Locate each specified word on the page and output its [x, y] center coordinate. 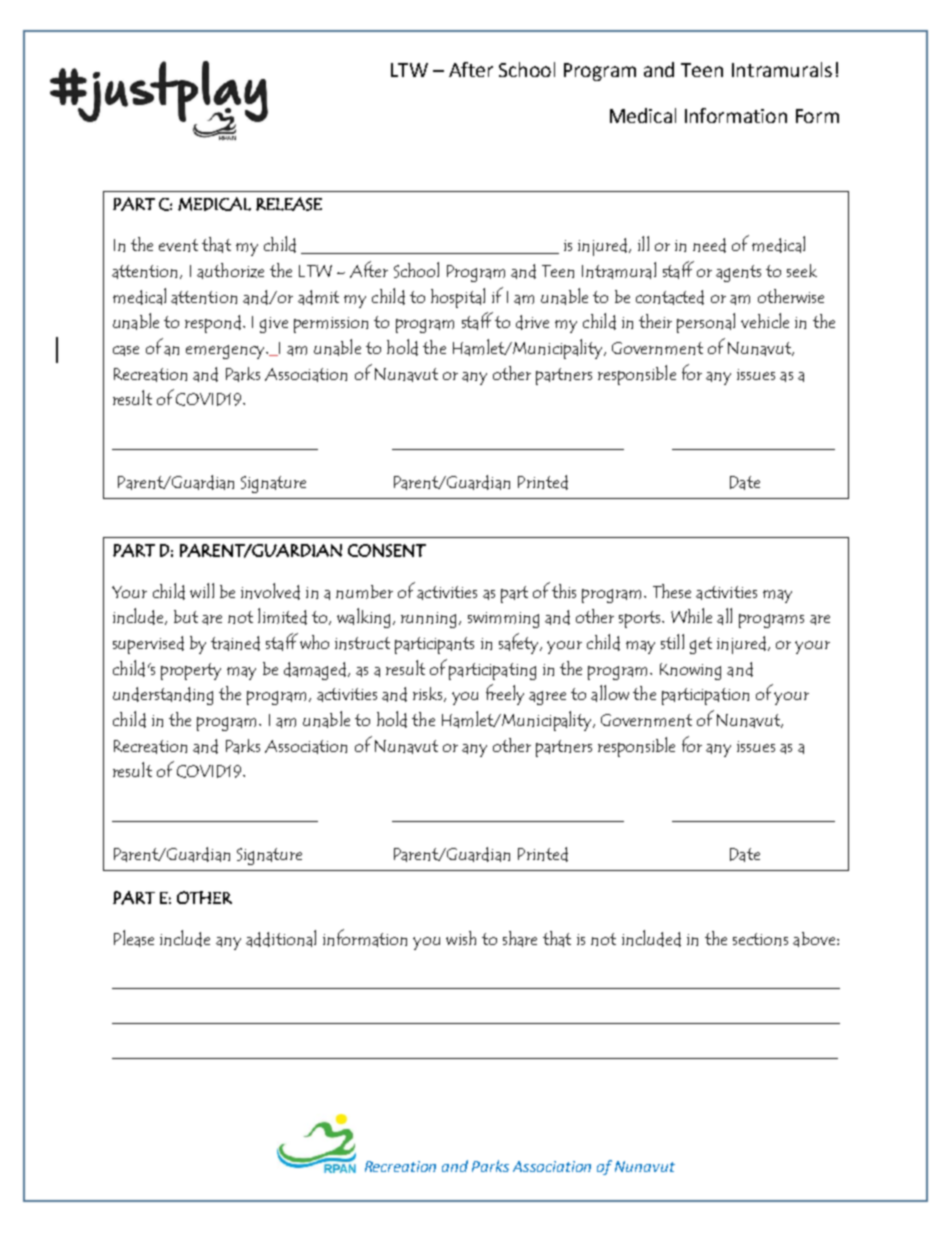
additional [281, 938]
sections [760, 939]
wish [461, 938]
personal [706, 323]
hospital [458, 298]
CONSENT [387, 550]
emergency [226, 352]
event [178, 245]
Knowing [690, 671]
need [709, 245]
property [191, 671]
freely [505, 694]
